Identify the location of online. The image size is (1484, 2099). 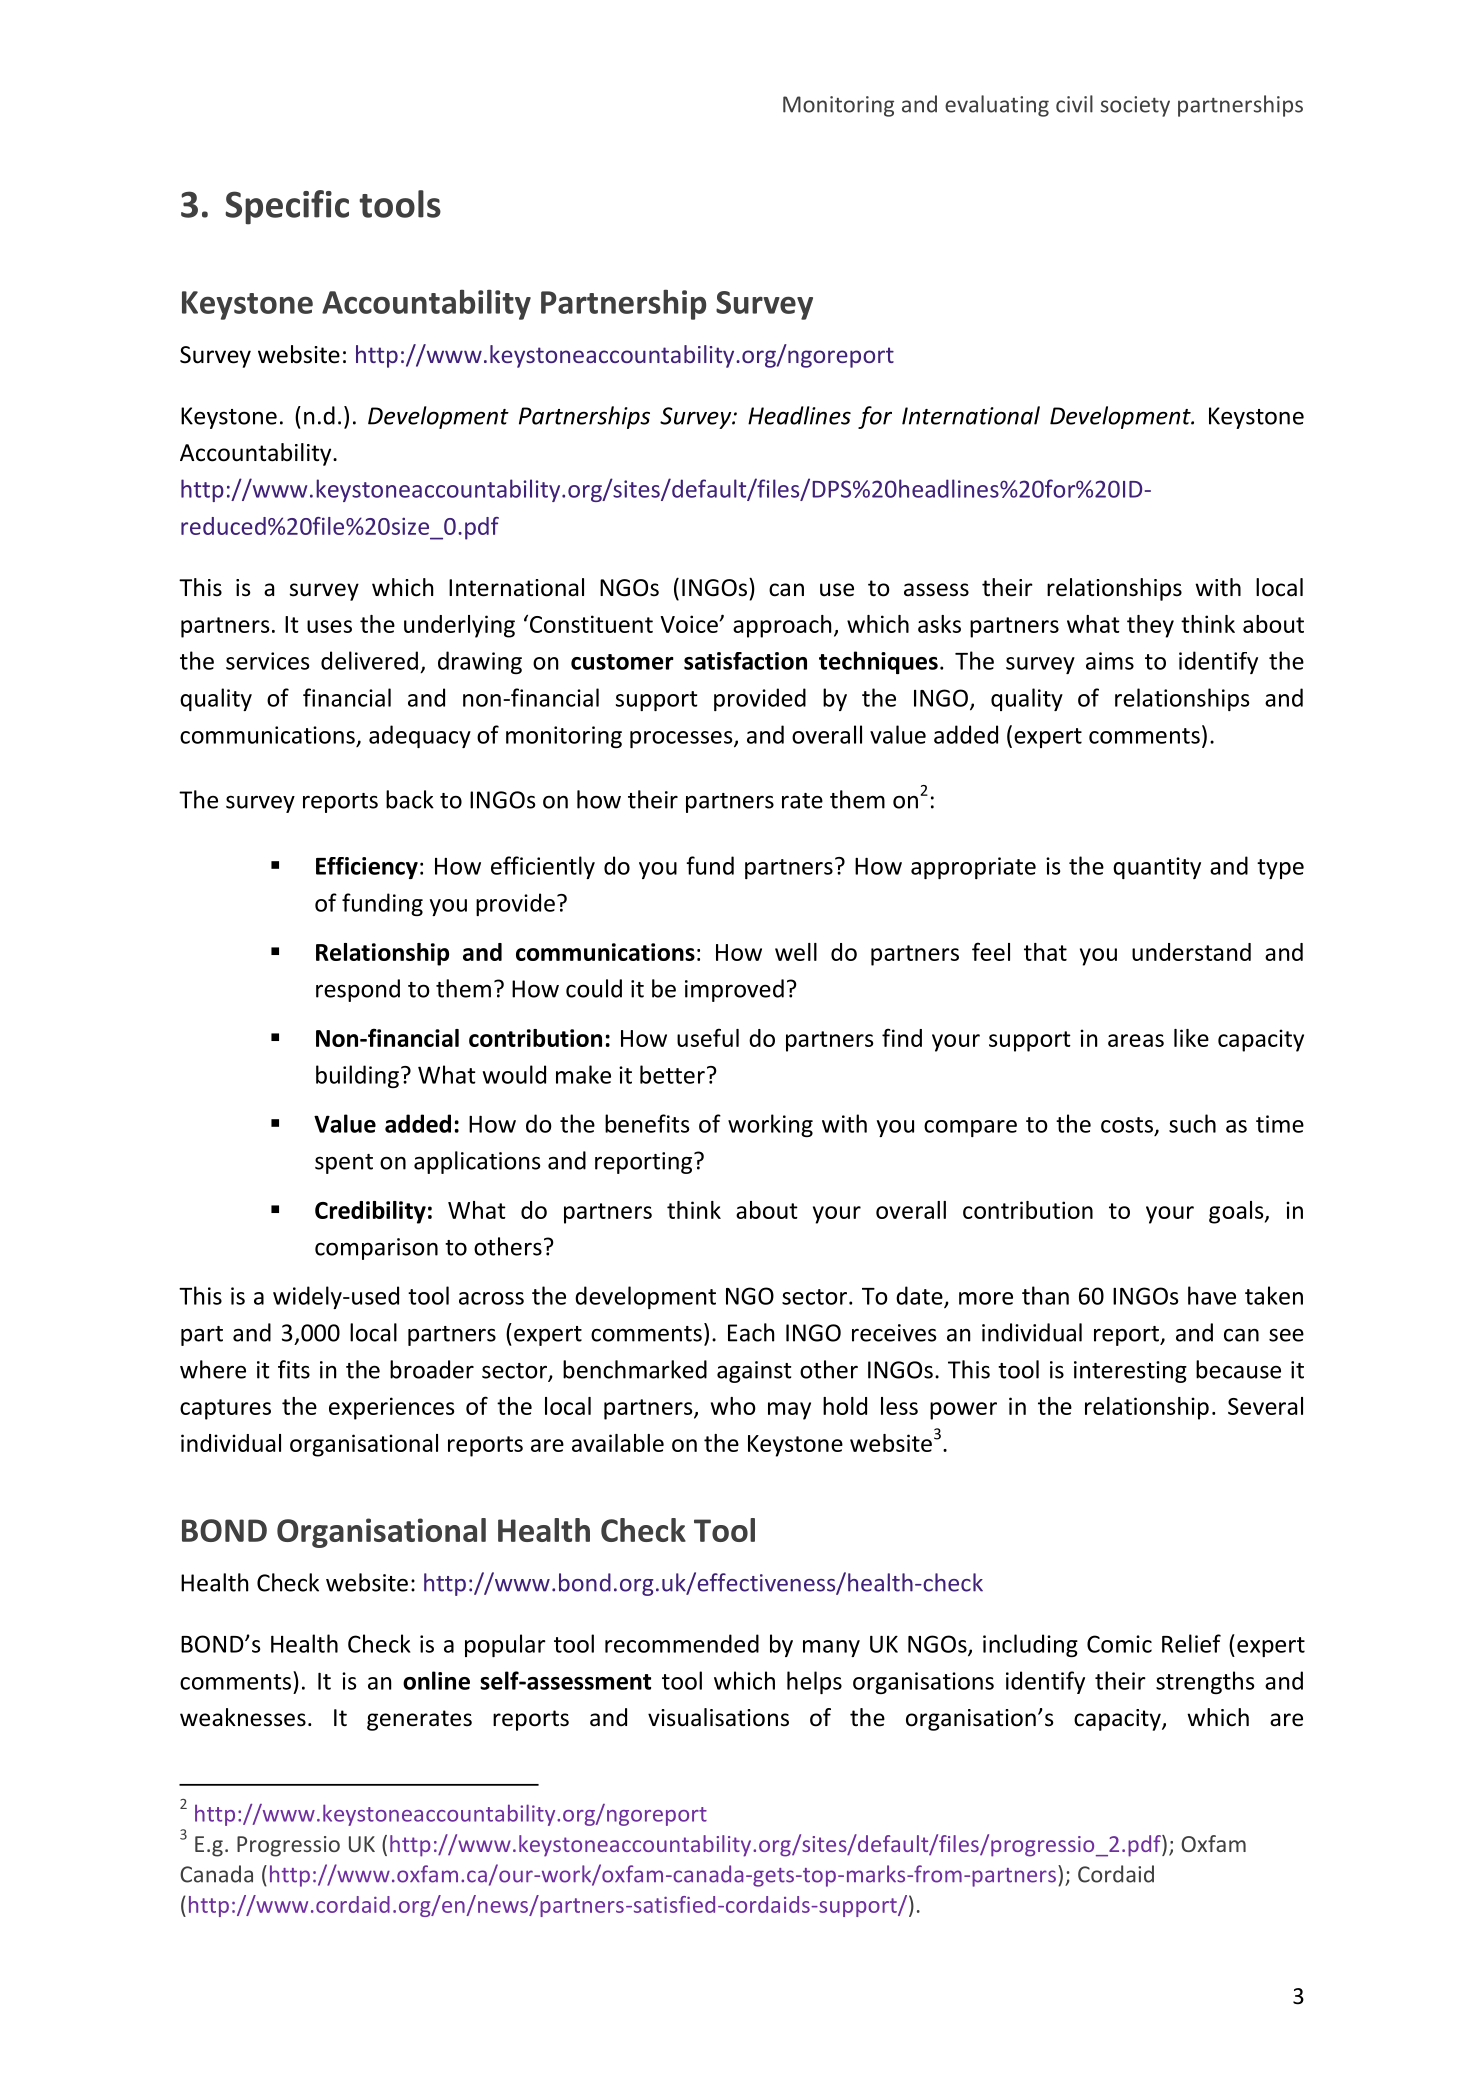
(436, 1680).
